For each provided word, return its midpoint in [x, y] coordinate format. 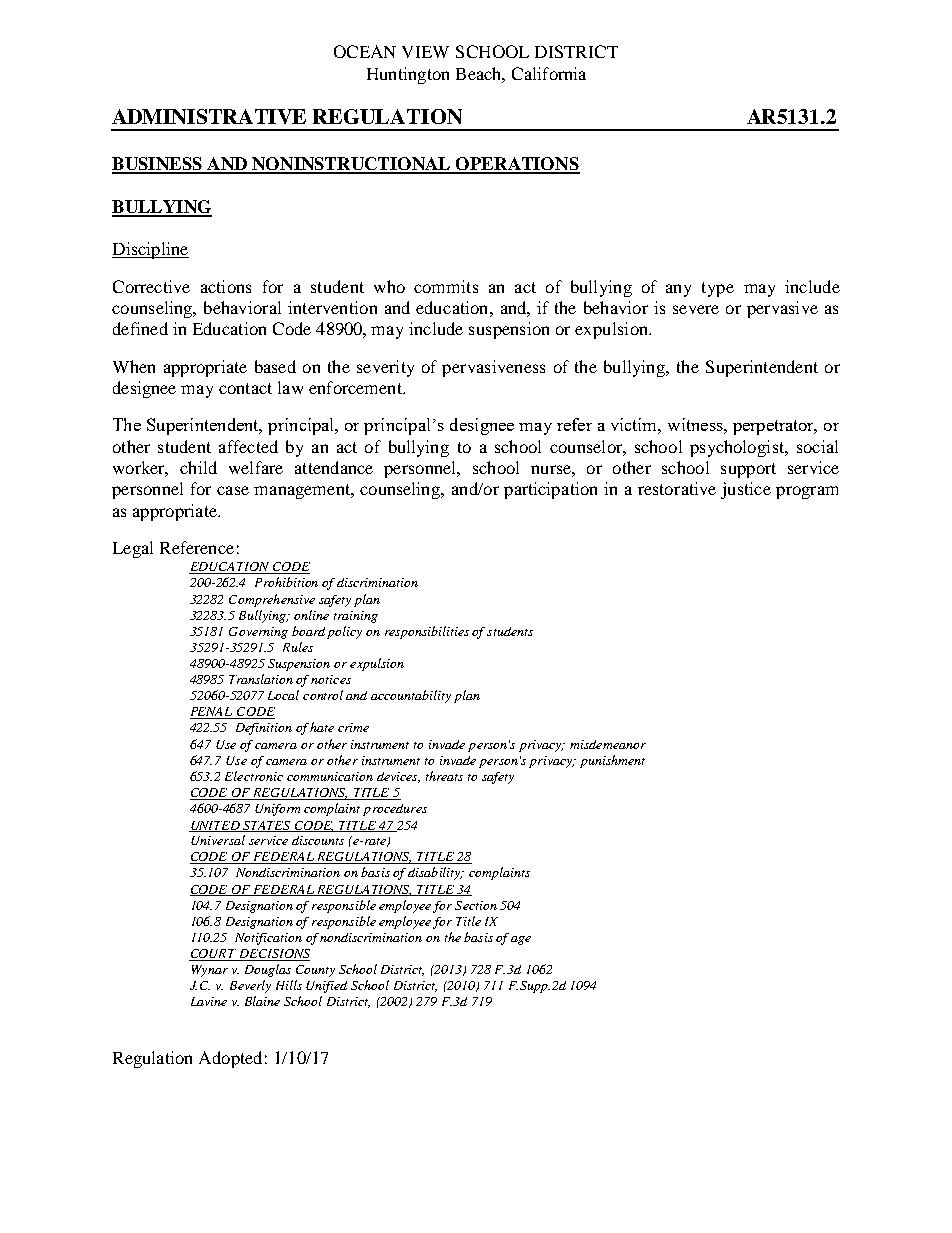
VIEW [425, 52]
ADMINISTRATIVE [209, 116]
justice [746, 490]
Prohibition [286, 582]
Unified [326, 987]
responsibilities [427, 632]
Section [476, 905]
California [549, 73]
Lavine [209, 1001]
